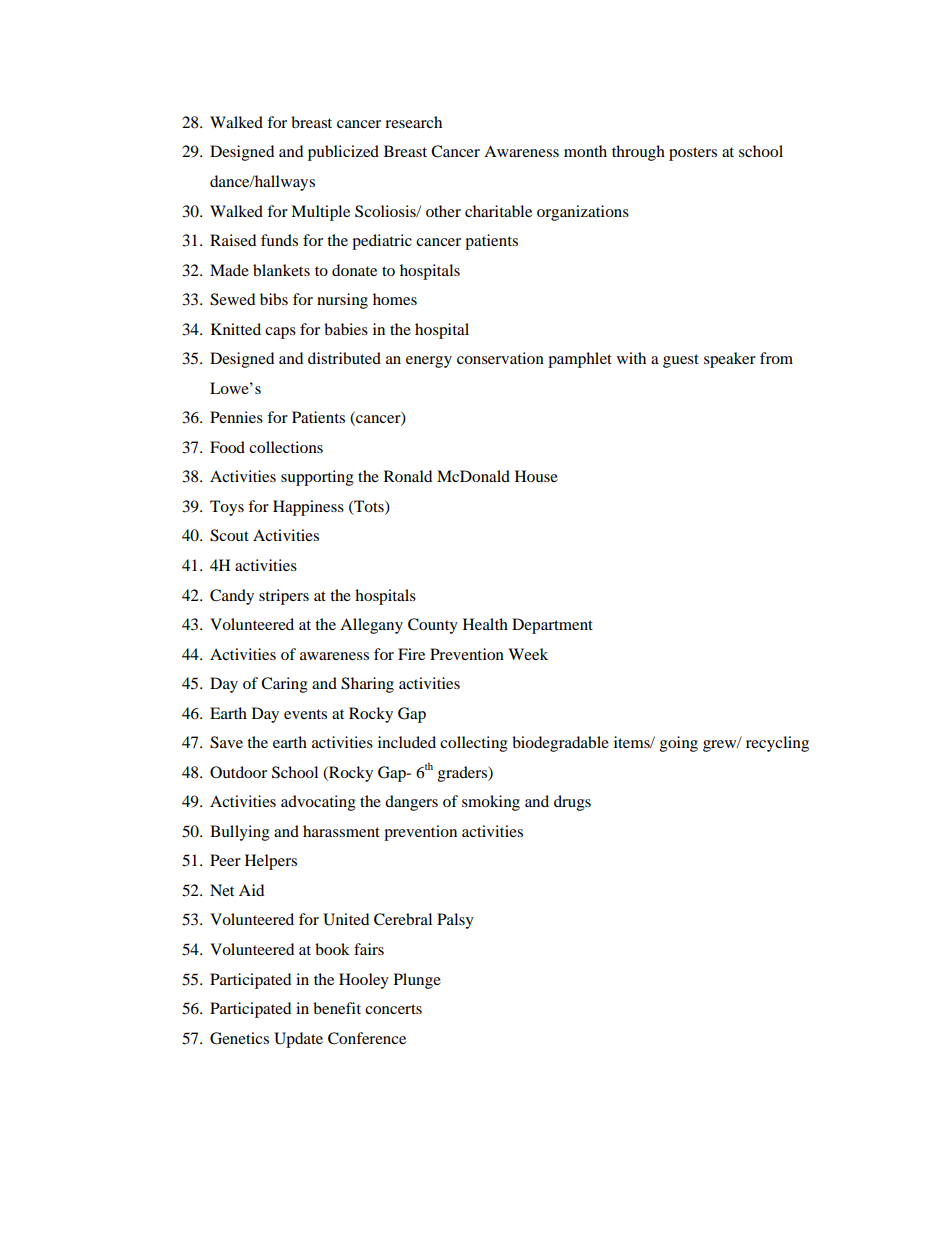  Describe the element at coordinates (343, 153) in the page. I see `publicized` at that location.
